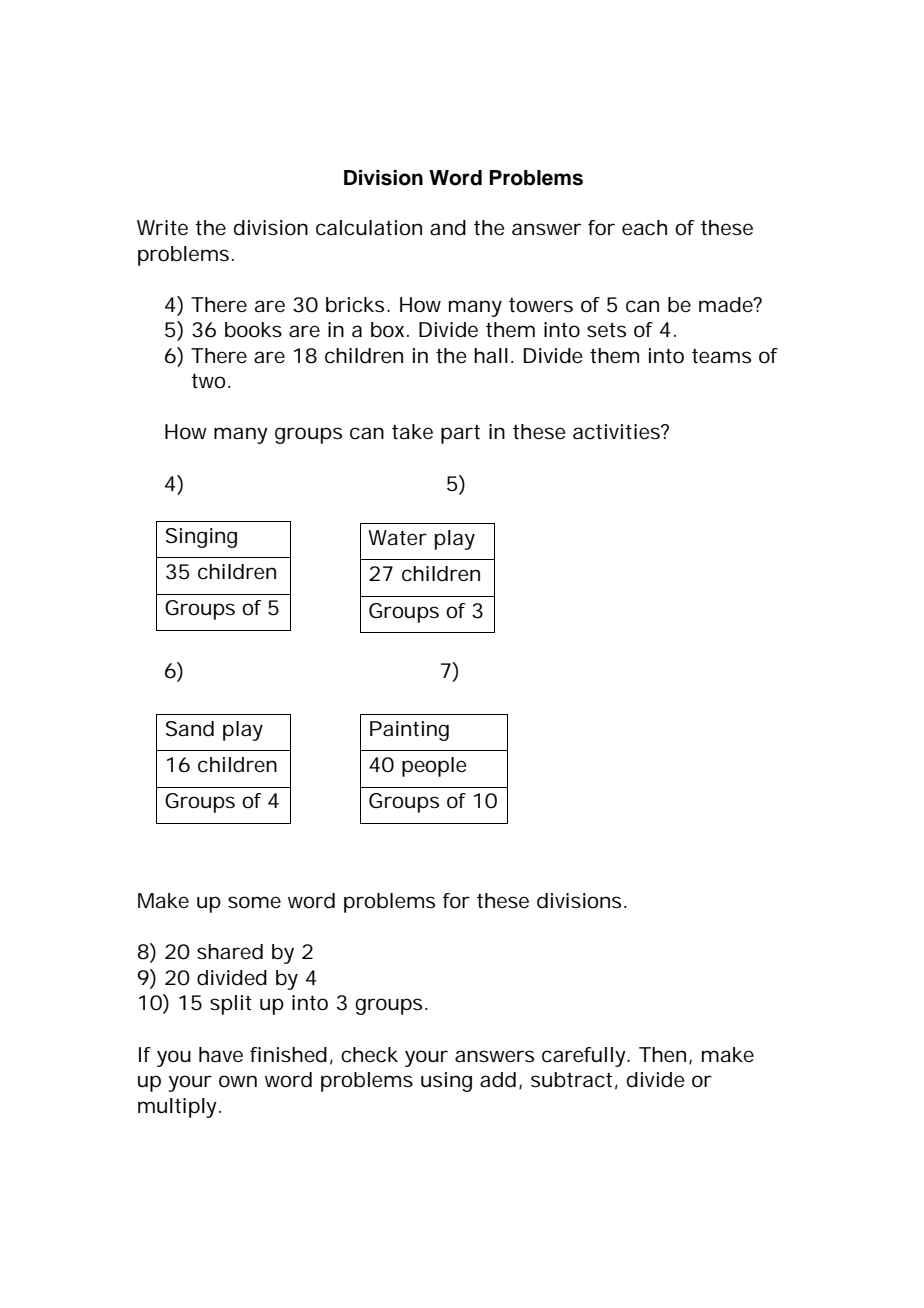 This page has width=924, height=1308. Describe the element at coordinates (662, 1055) in the page. I see `Then` at that location.
